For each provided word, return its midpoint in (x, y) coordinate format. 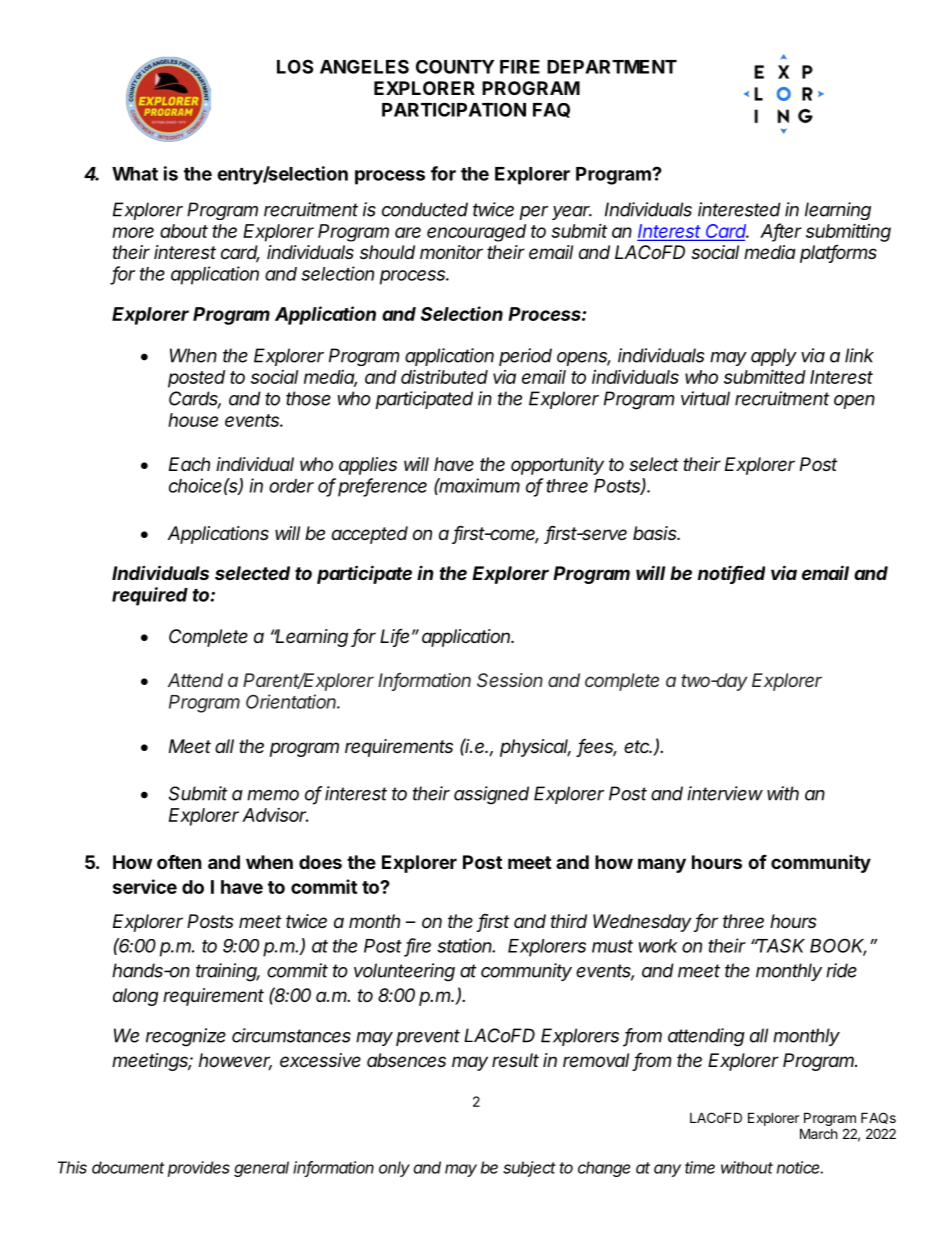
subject (529, 1169)
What (135, 174)
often (179, 861)
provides (199, 1169)
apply (774, 357)
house (193, 420)
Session (510, 680)
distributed (444, 376)
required (150, 596)
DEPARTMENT (612, 67)
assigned (491, 795)
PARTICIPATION (454, 109)
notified (731, 574)
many (662, 865)
